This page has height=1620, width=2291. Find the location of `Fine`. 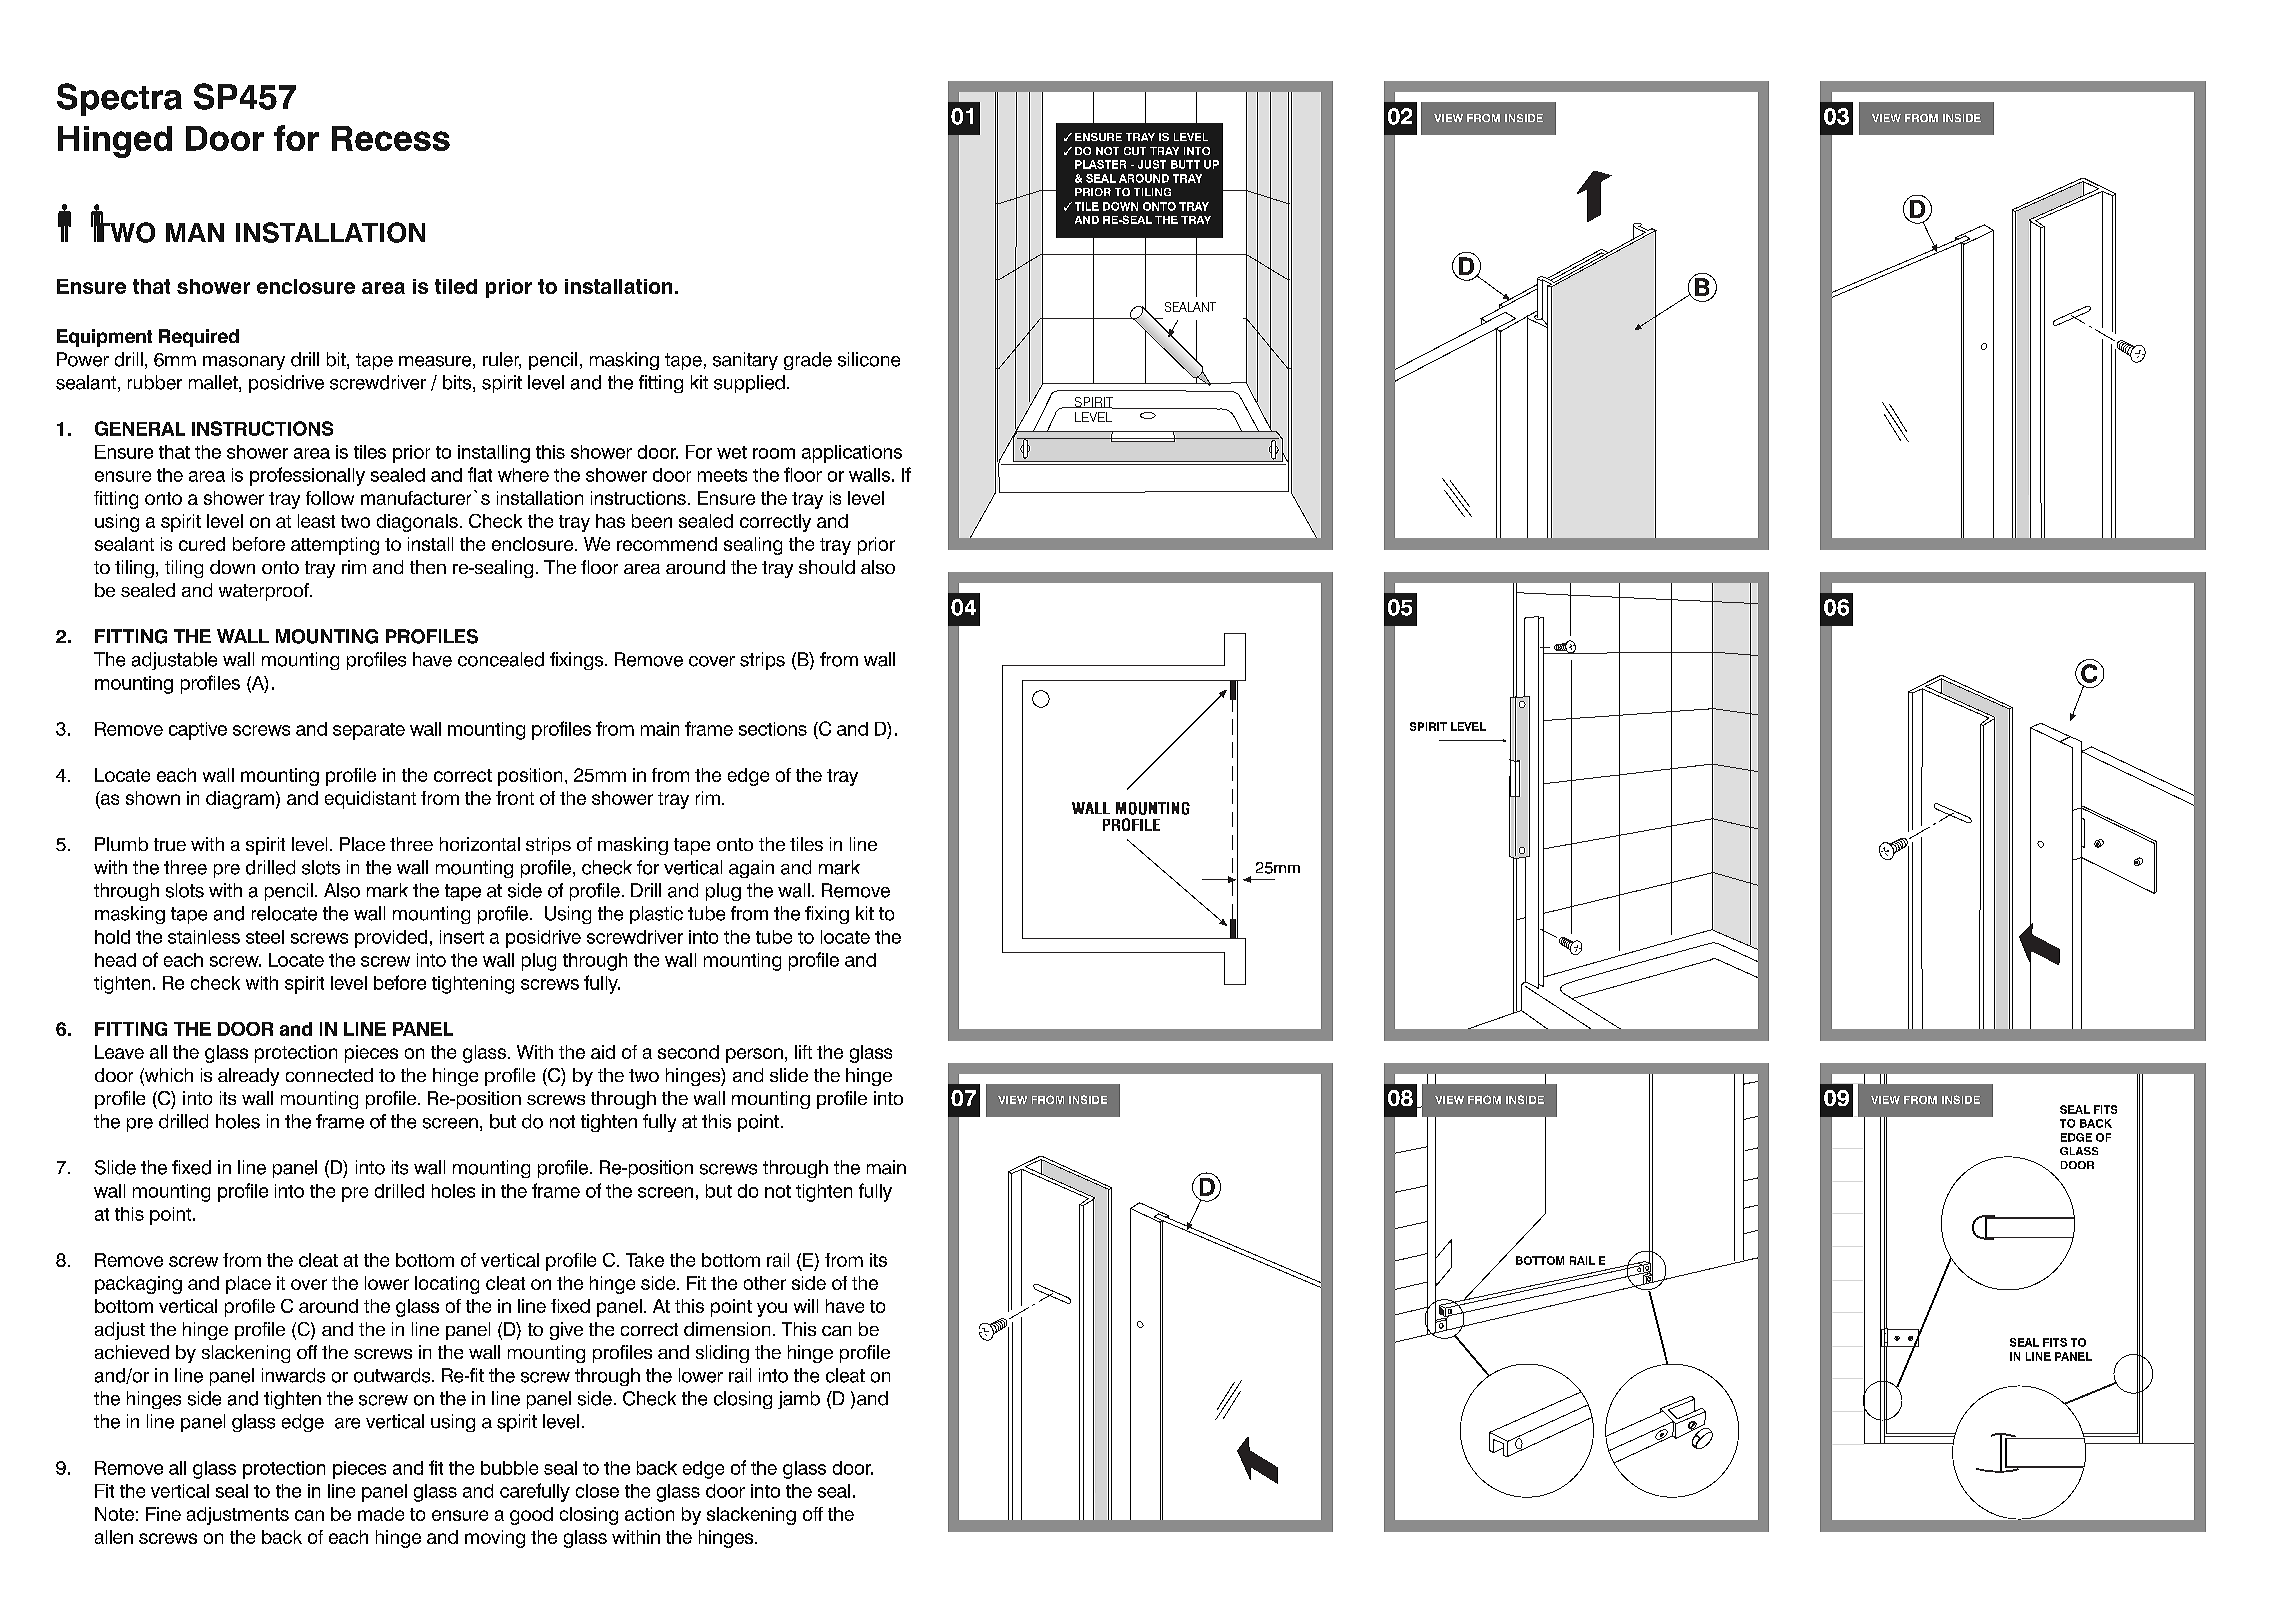

Fine is located at coordinates (163, 1514).
